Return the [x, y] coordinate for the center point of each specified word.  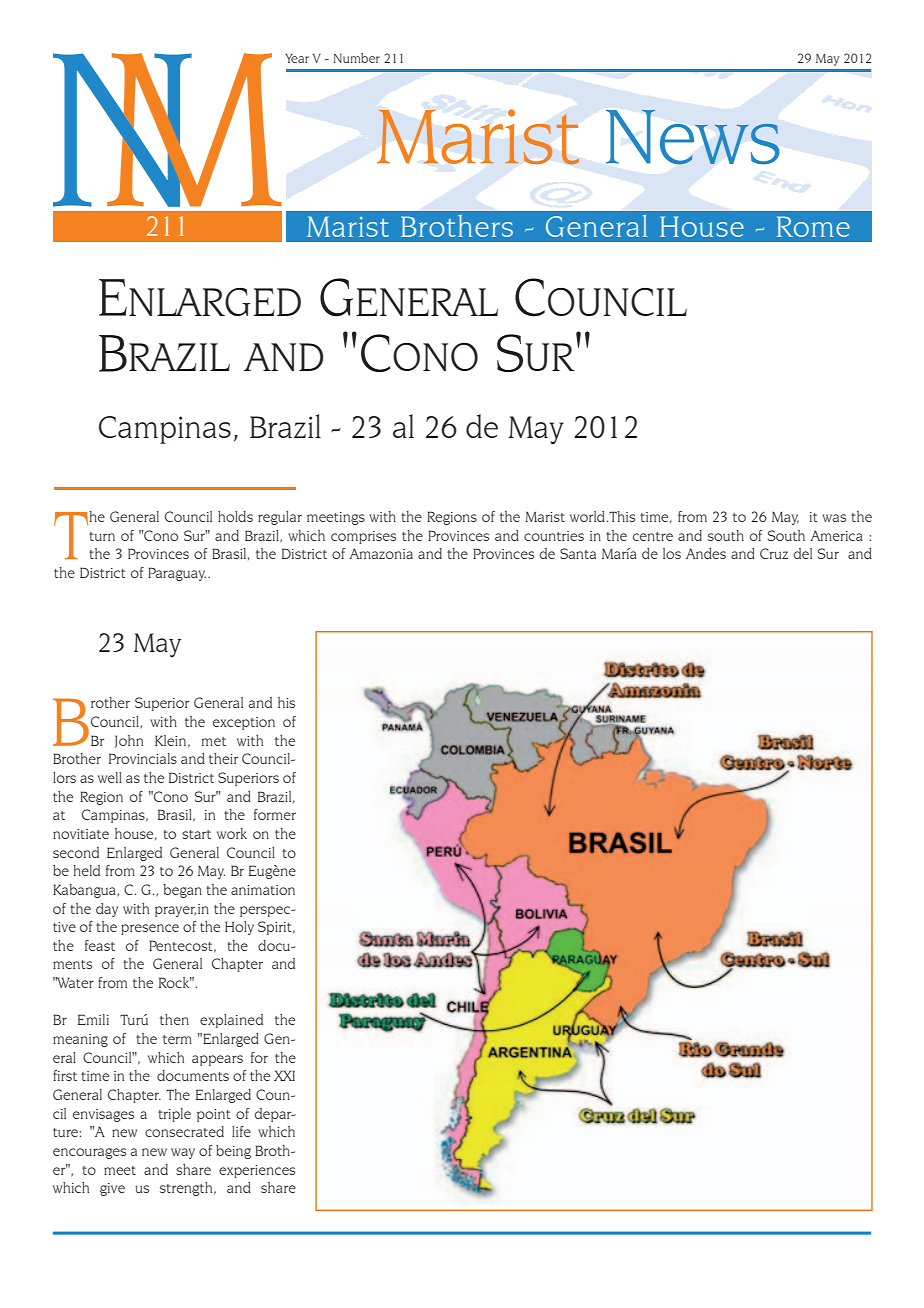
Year [297, 58]
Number [357, 58]
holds [235, 516]
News [692, 137]
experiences [257, 1171]
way [183, 1153]
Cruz [774, 553]
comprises [363, 537]
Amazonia [381, 554]
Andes [706, 553]
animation [263, 890]
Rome [813, 226]
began [182, 891]
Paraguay [177, 574]
